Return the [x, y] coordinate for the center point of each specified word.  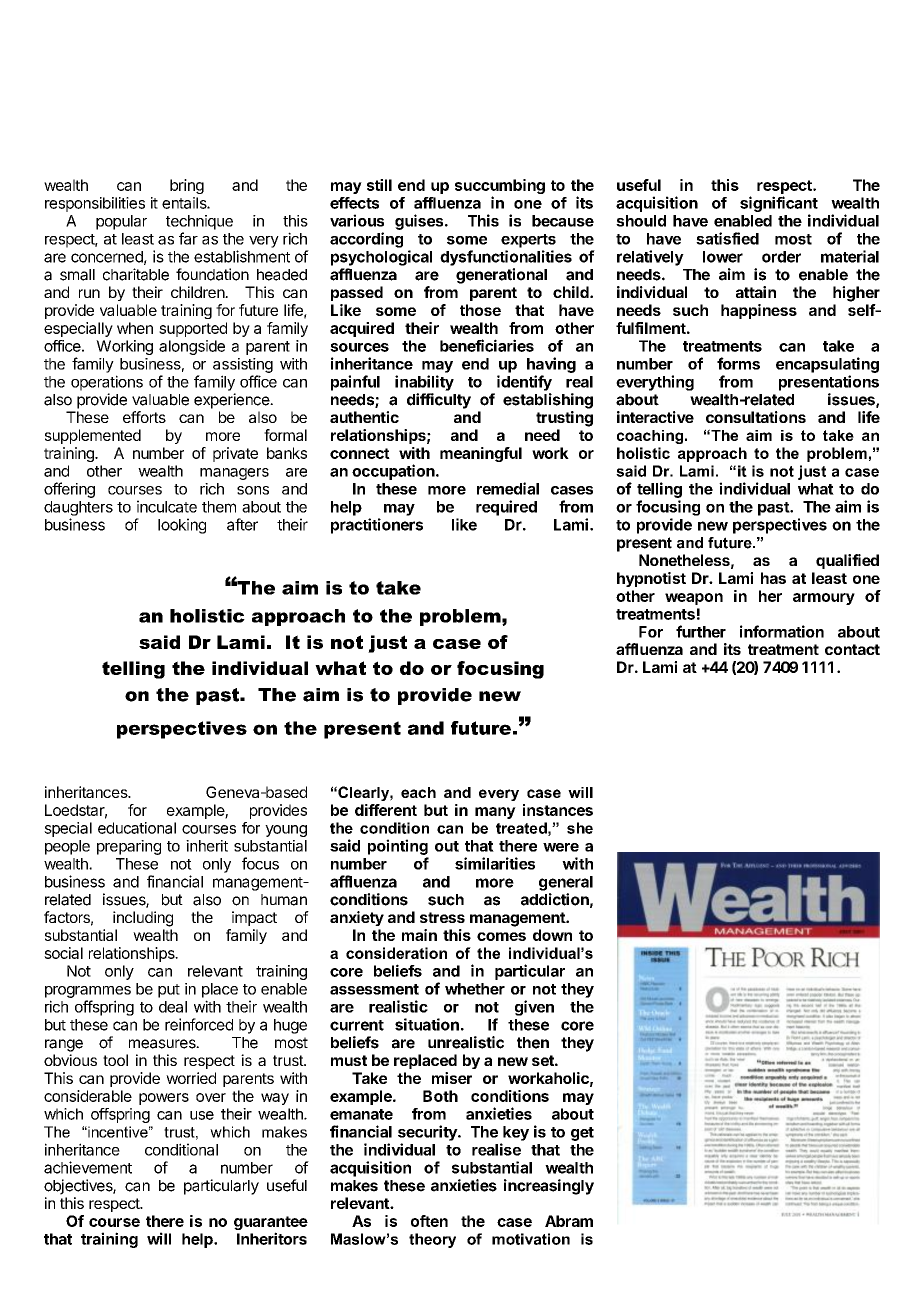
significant [779, 204]
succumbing [500, 188]
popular [121, 222]
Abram [569, 1221]
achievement [88, 1167]
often [429, 1221]
